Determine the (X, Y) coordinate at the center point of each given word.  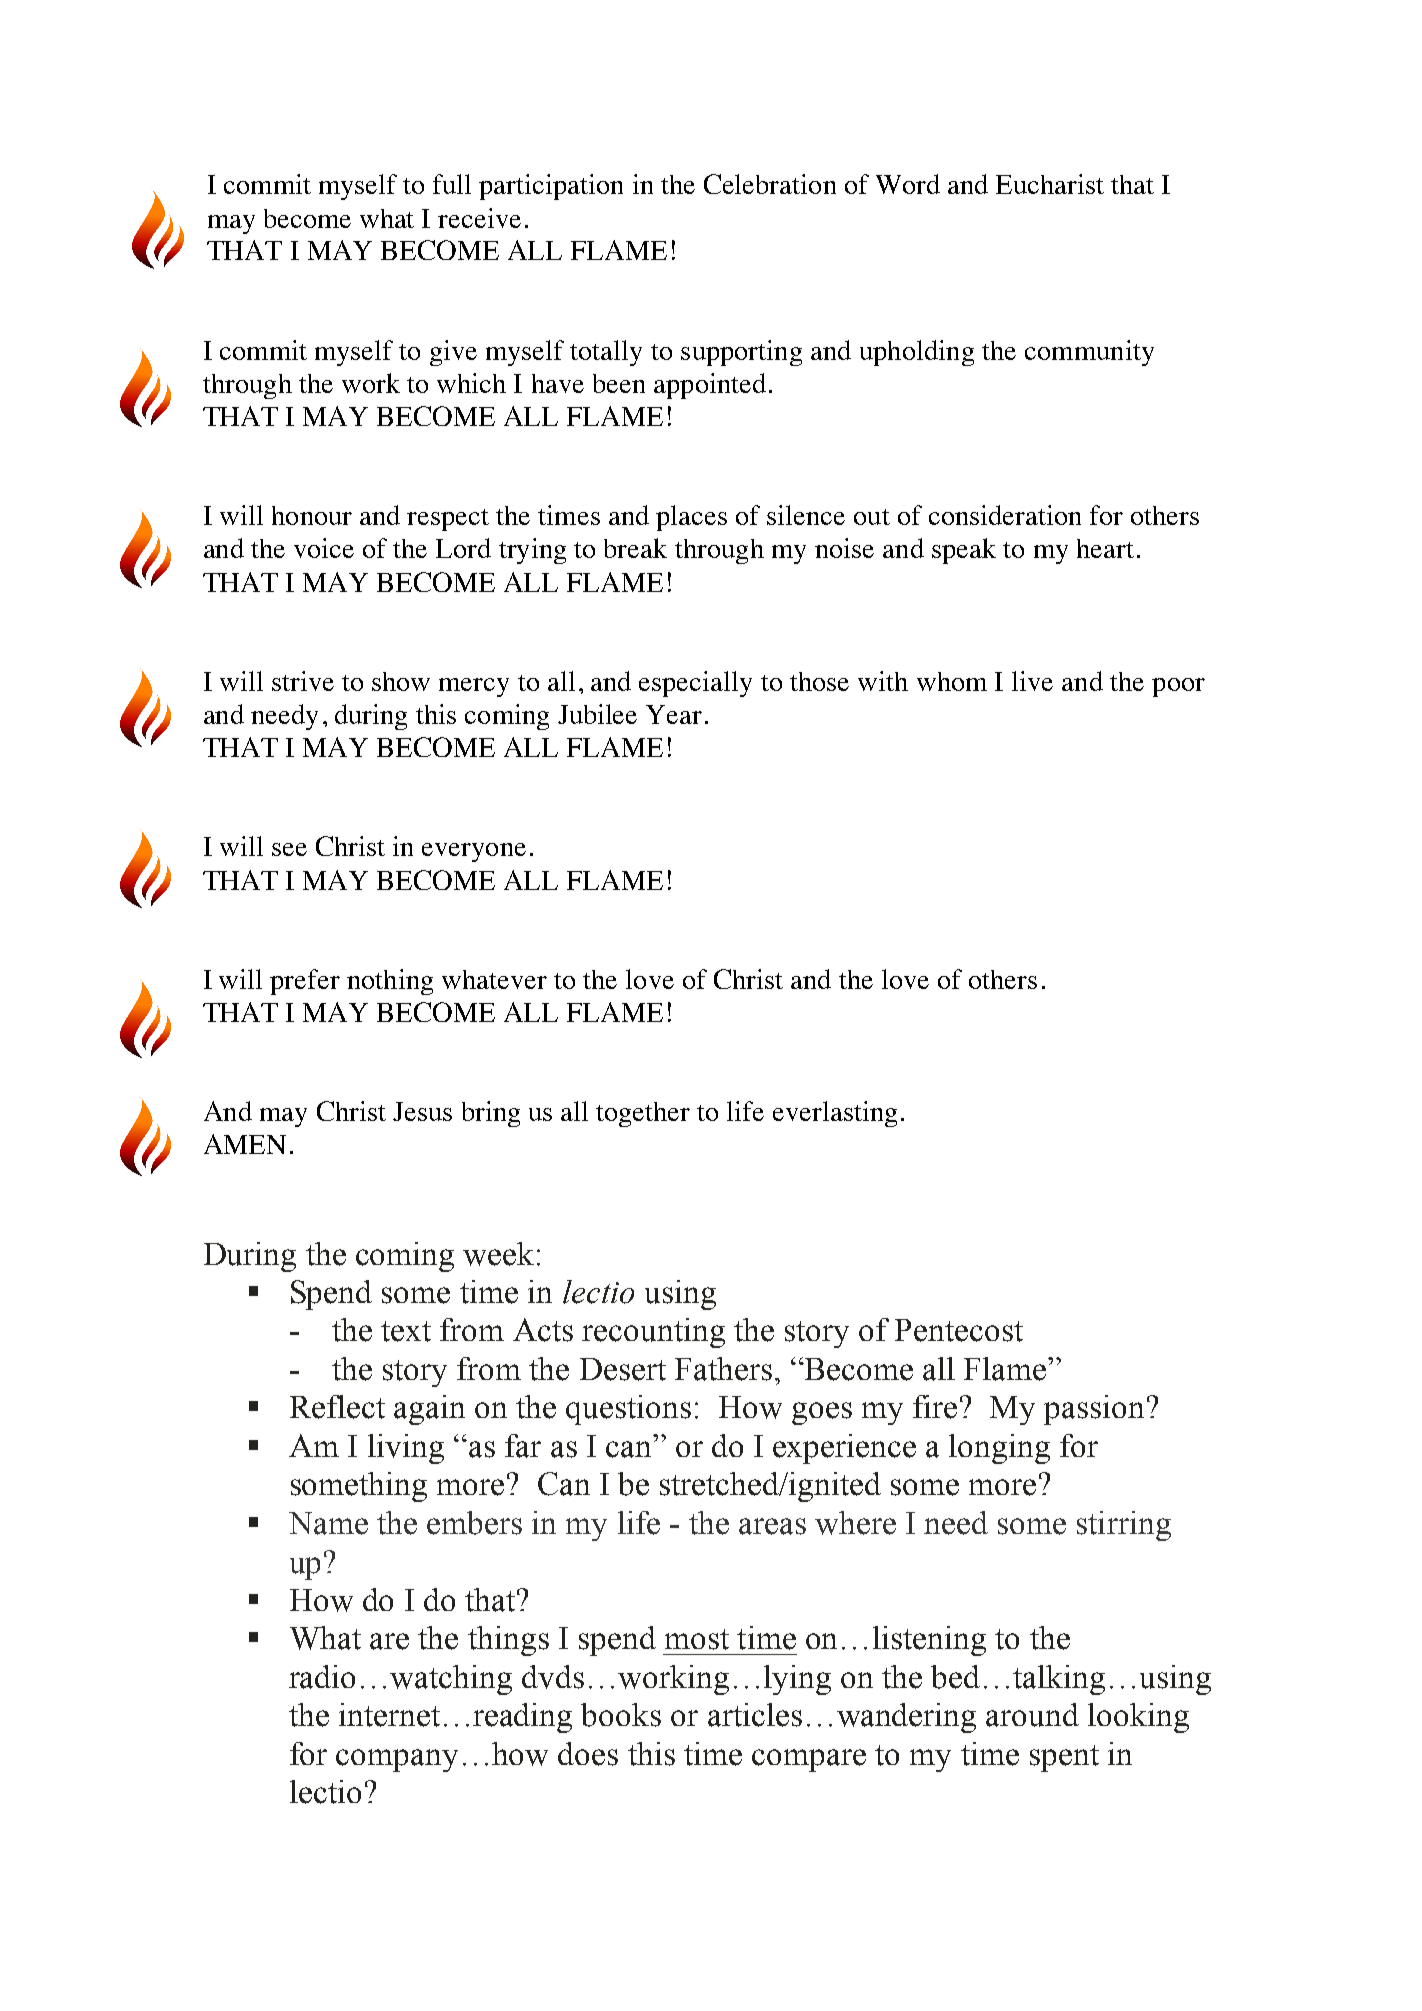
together (643, 1114)
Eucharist (1050, 184)
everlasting (835, 1114)
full (452, 184)
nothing (390, 982)
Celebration (770, 184)
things (508, 1641)
